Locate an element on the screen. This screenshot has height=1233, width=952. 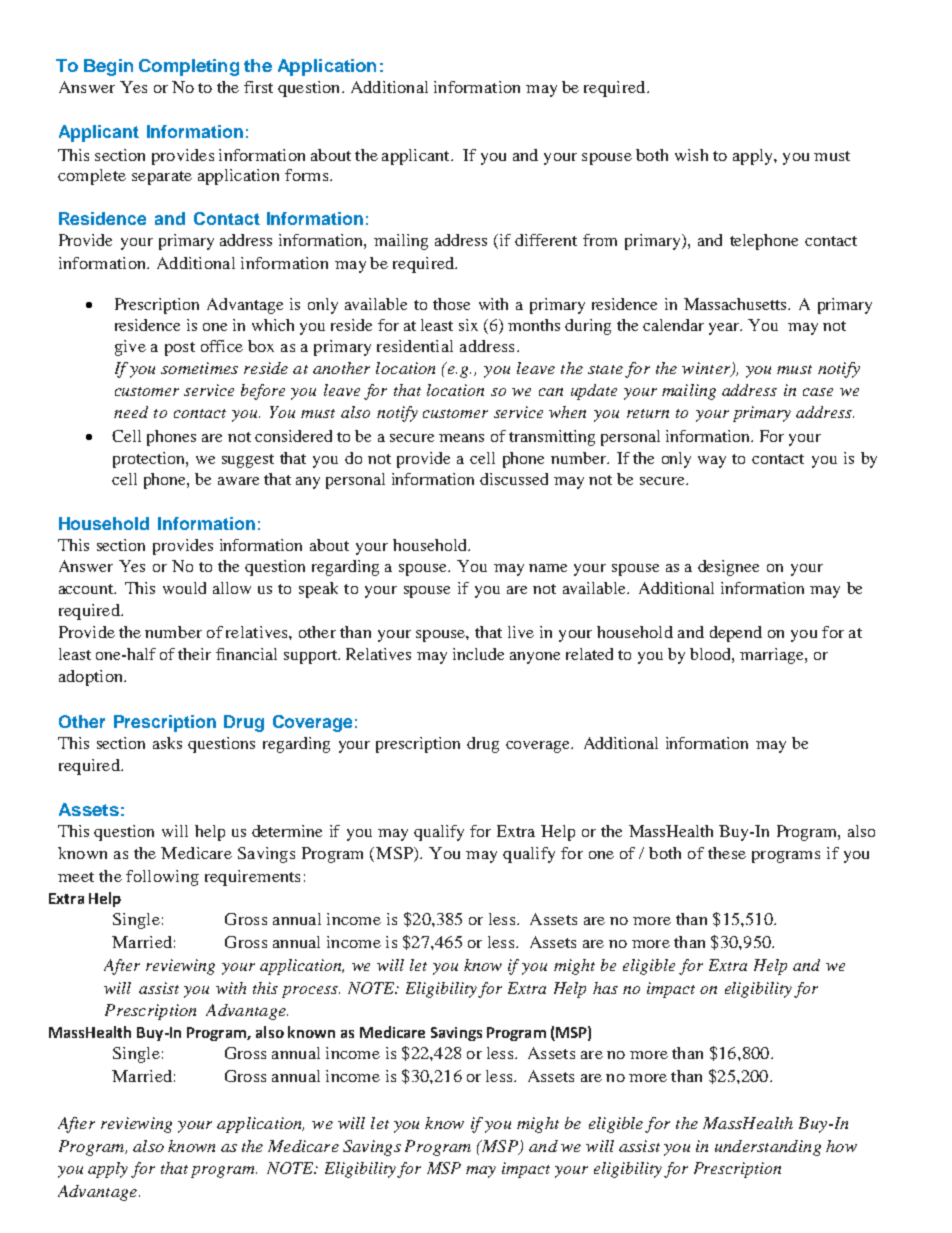
Completing is located at coordinates (189, 67).
